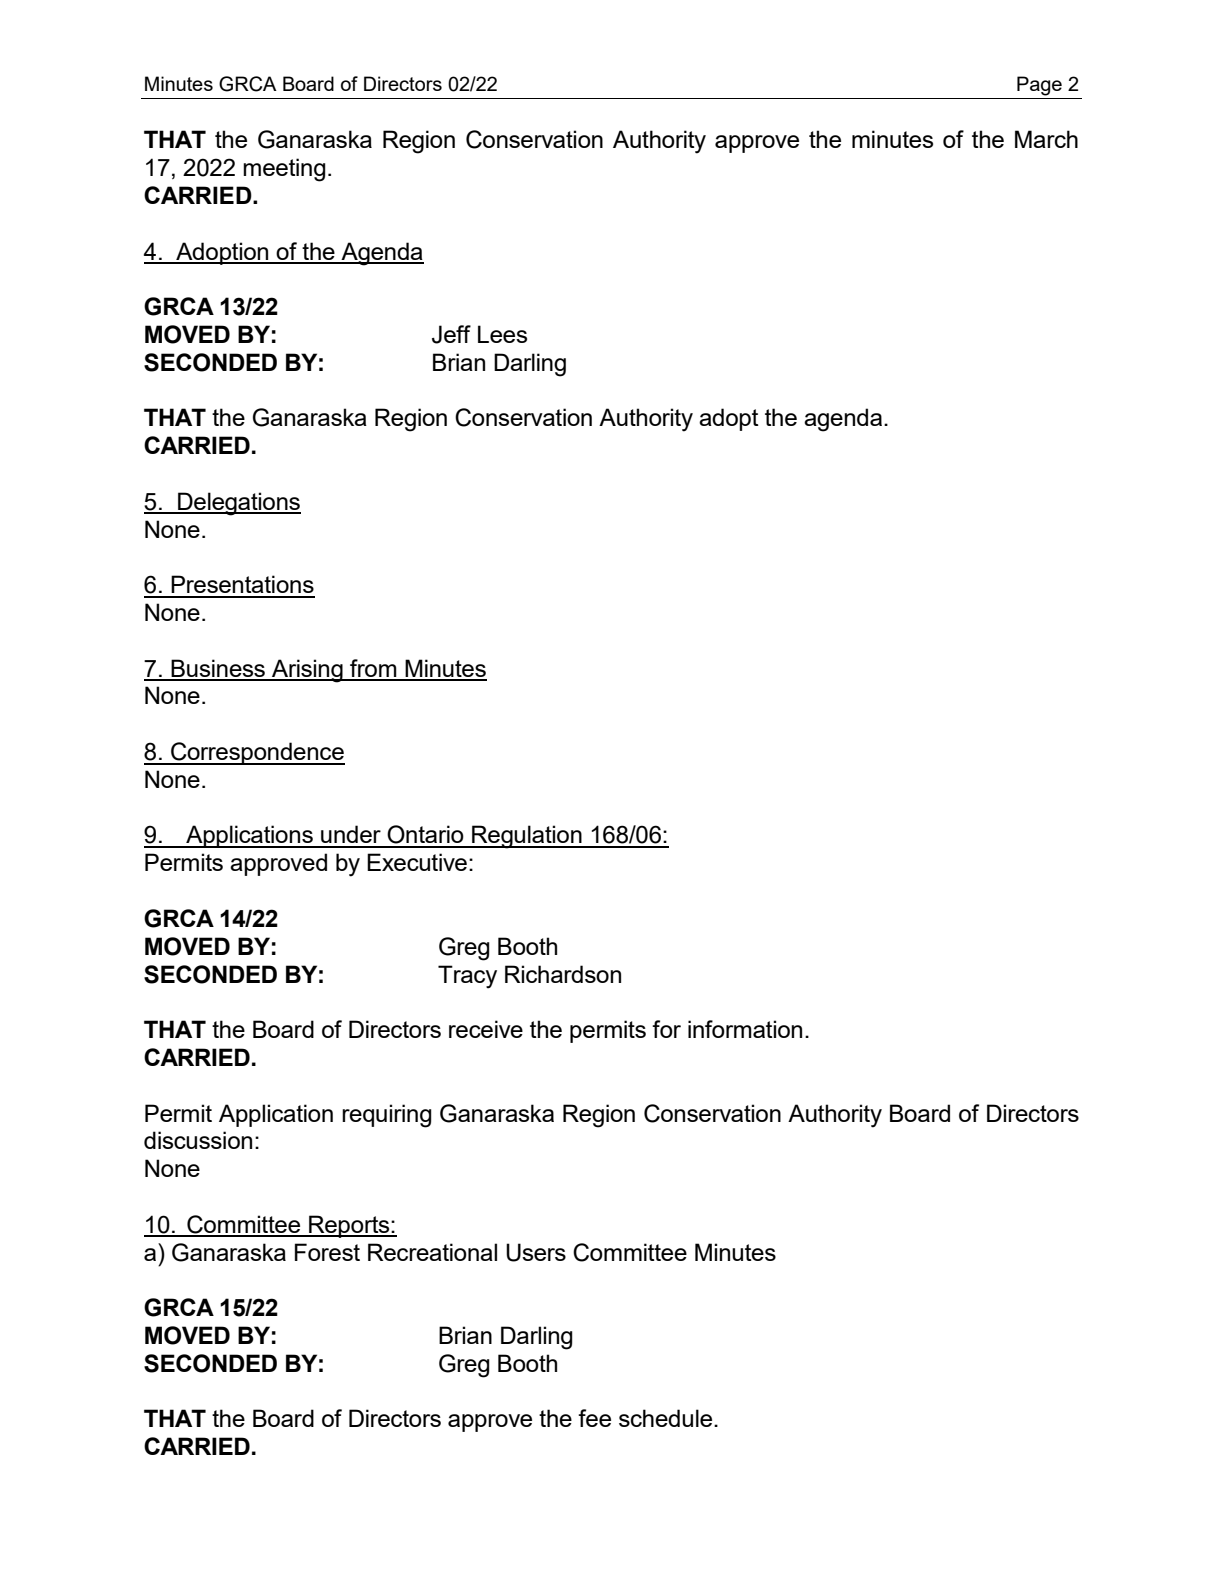 The height and width of the screenshot is (1582, 1223). Describe the element at coordinates (467, 977) in the screenshot. I see `Tracy` at that location.
